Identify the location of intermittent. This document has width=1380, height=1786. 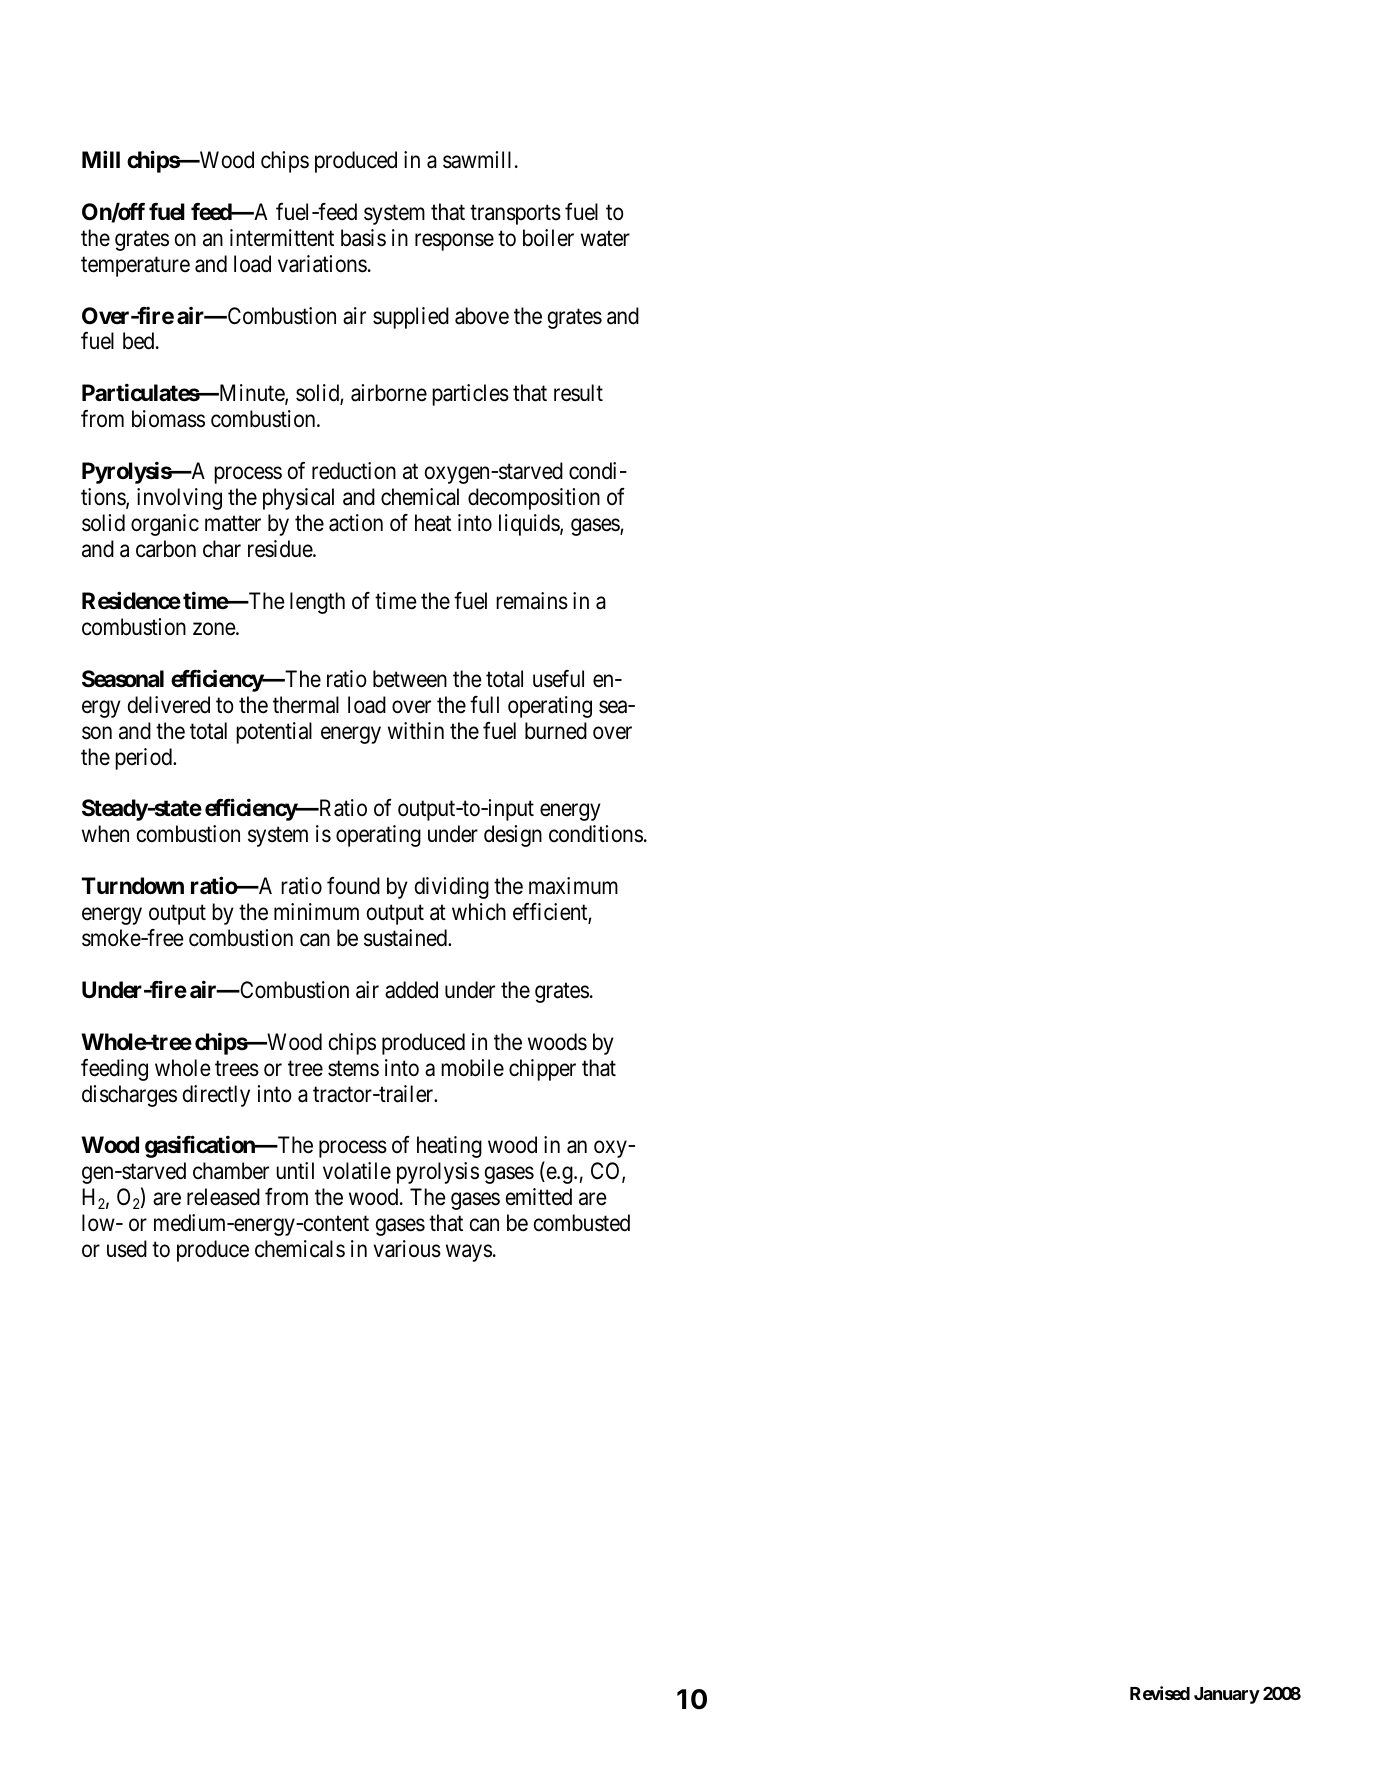
(282, 238).
